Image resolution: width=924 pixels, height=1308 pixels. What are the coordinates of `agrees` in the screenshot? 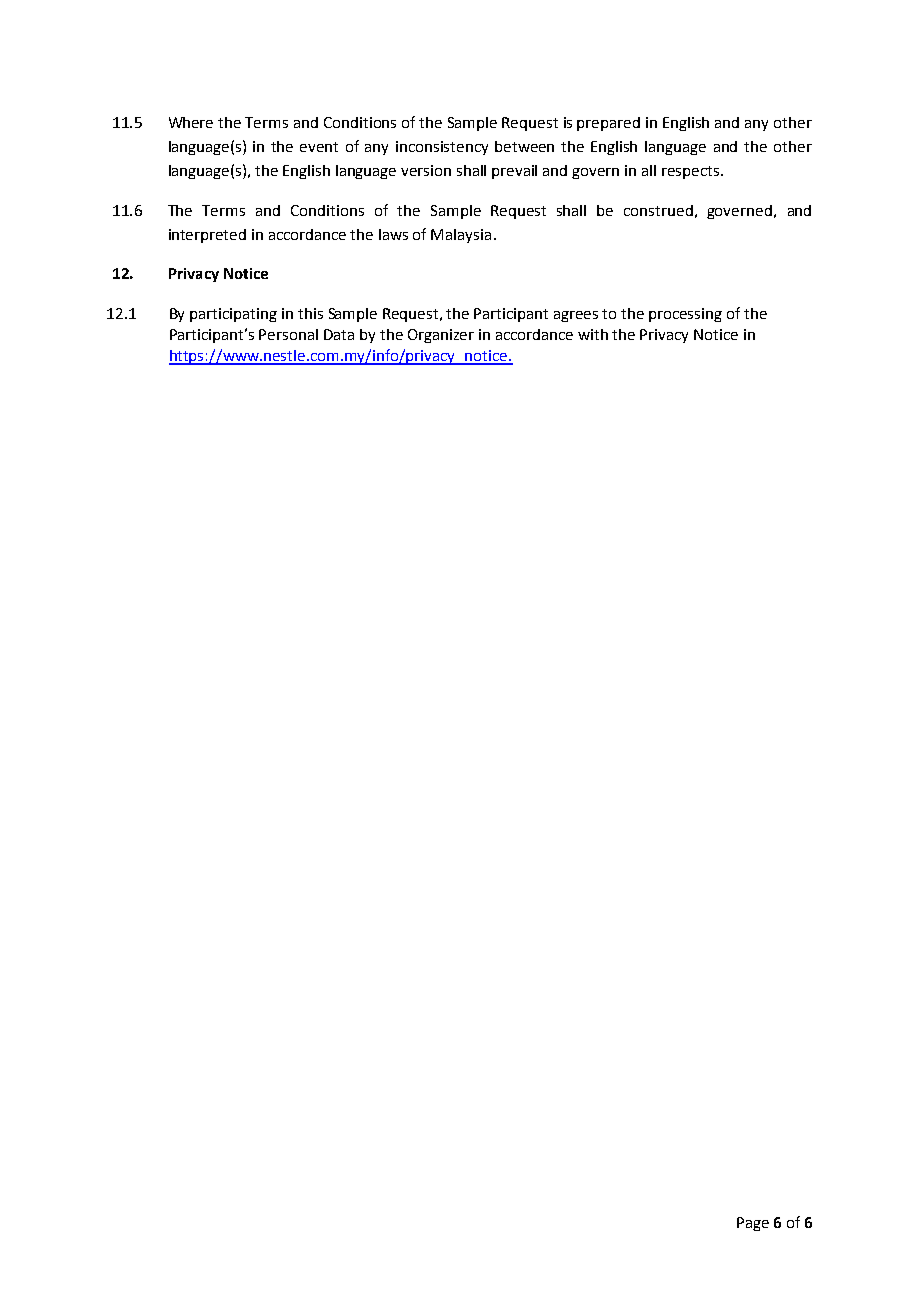 It's located at (576, 316).
